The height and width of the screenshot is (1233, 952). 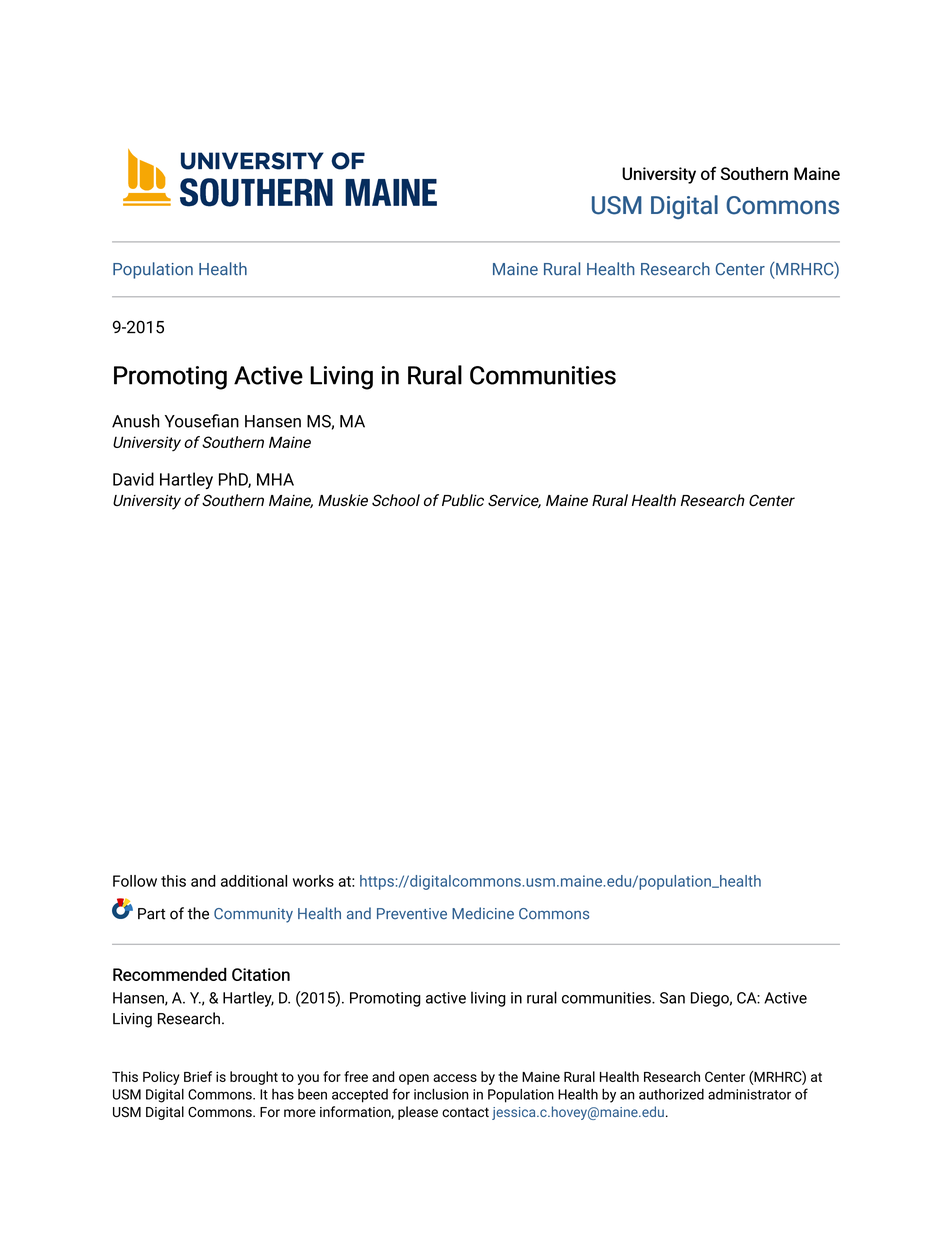 I want to click on works, so click(x=313, y=881).
